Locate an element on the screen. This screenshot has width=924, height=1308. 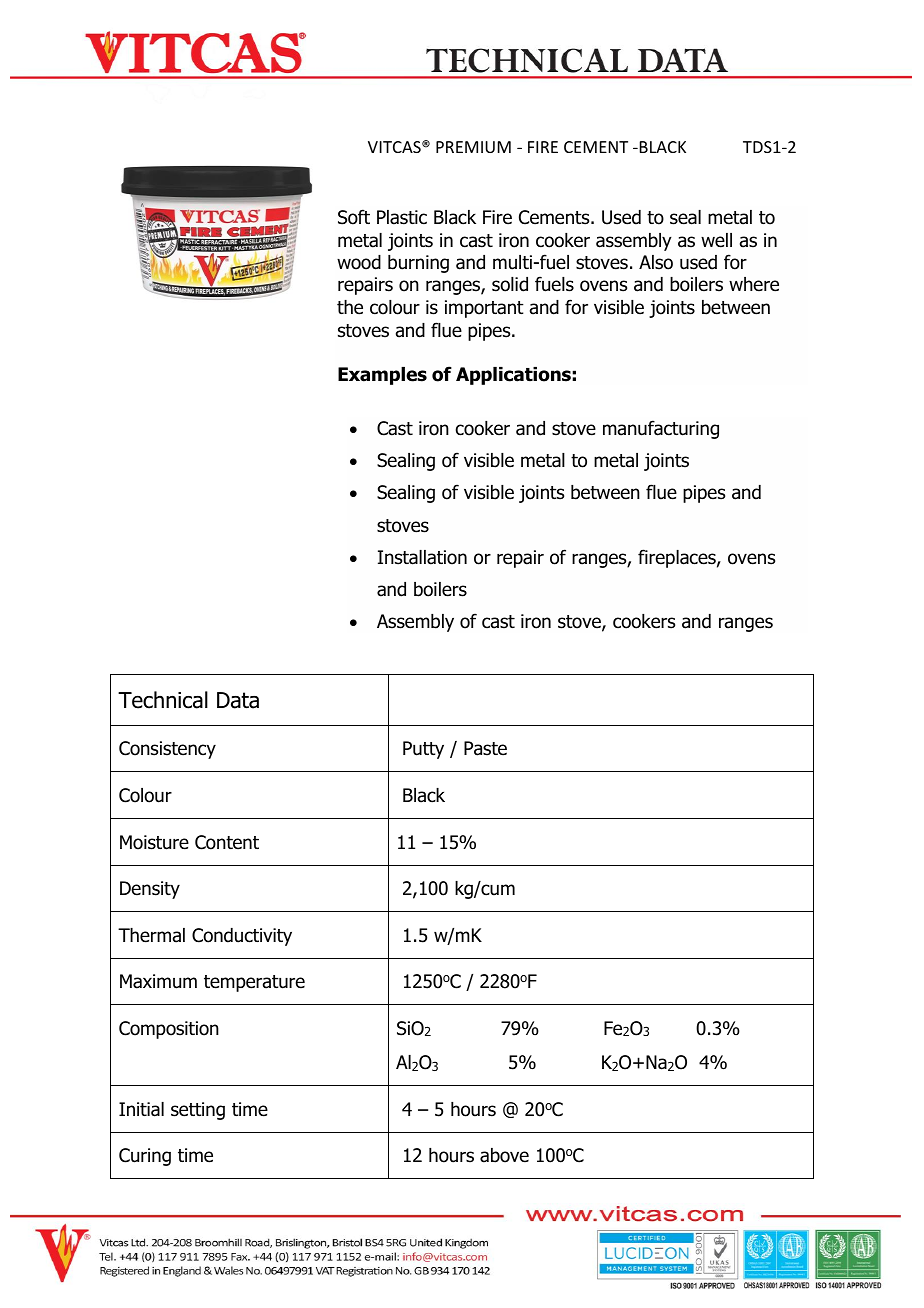
well is located at coordinates (716, 240).
